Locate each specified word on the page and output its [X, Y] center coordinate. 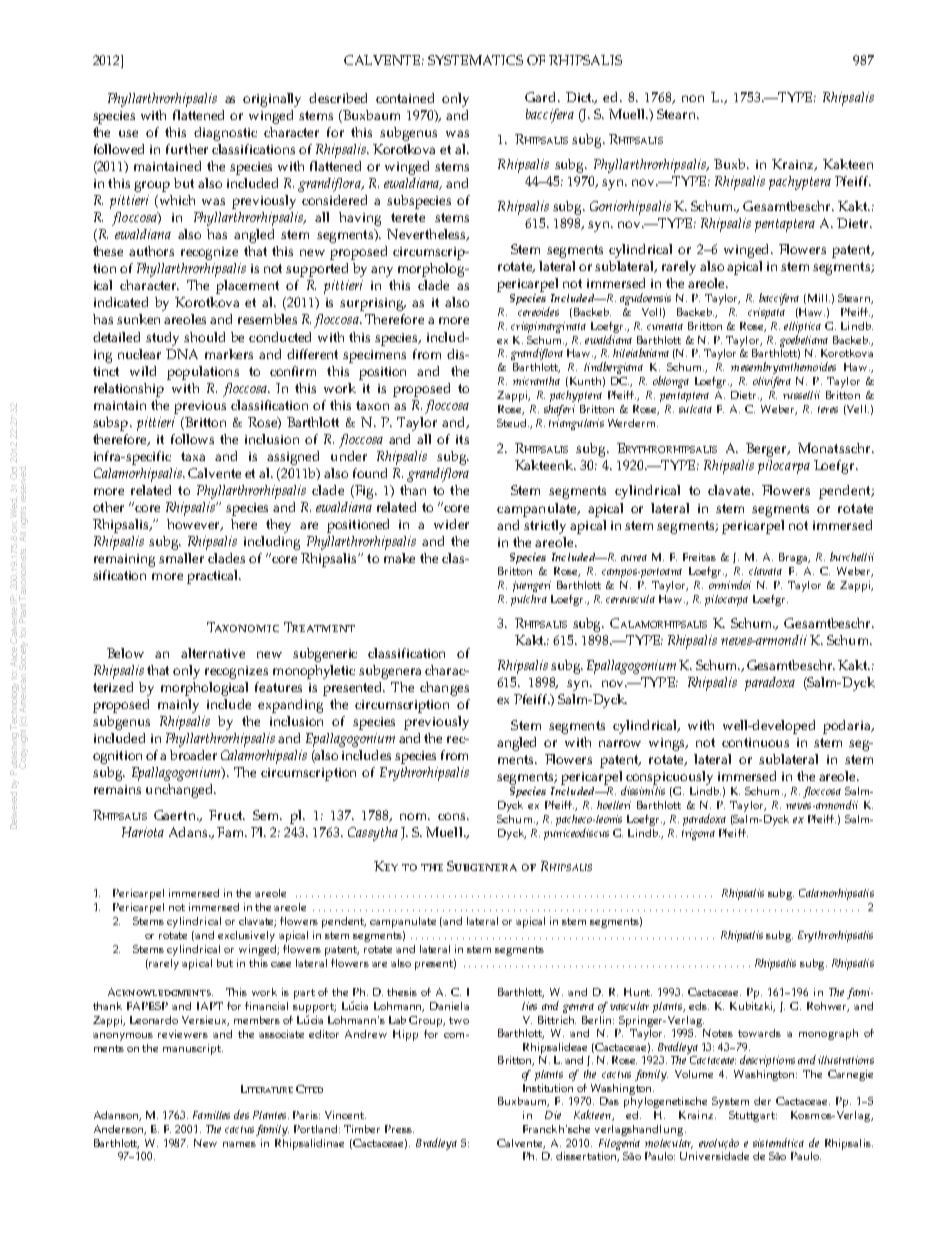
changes [444, 689]
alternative [213, 653]
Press [399, 1129]
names [239, 1144]
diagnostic [225, 134]
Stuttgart [753, 1116]
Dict [580, 97]
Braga [794, 558]
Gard [542, 97]
